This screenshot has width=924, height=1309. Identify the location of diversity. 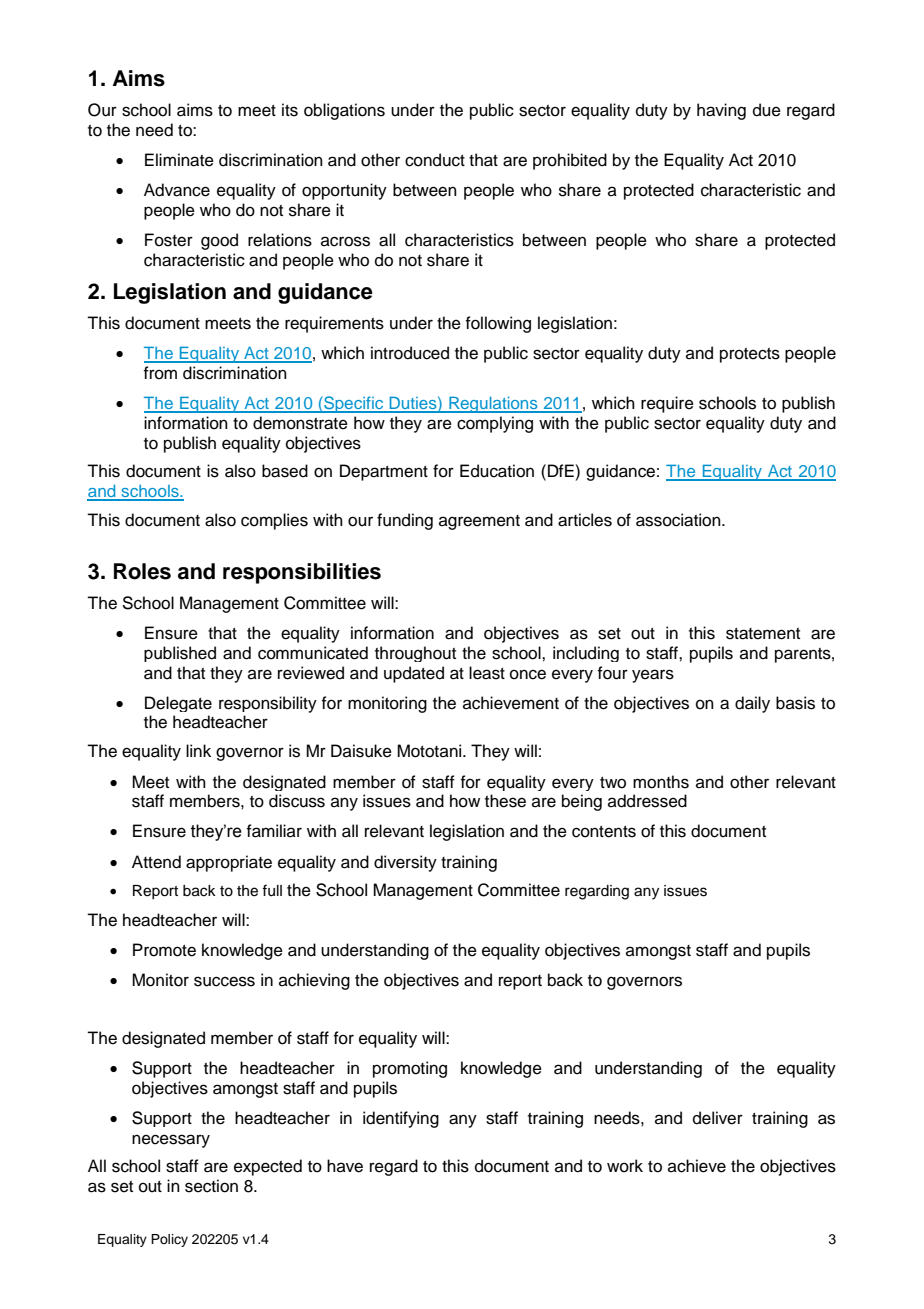
(405, 863).
